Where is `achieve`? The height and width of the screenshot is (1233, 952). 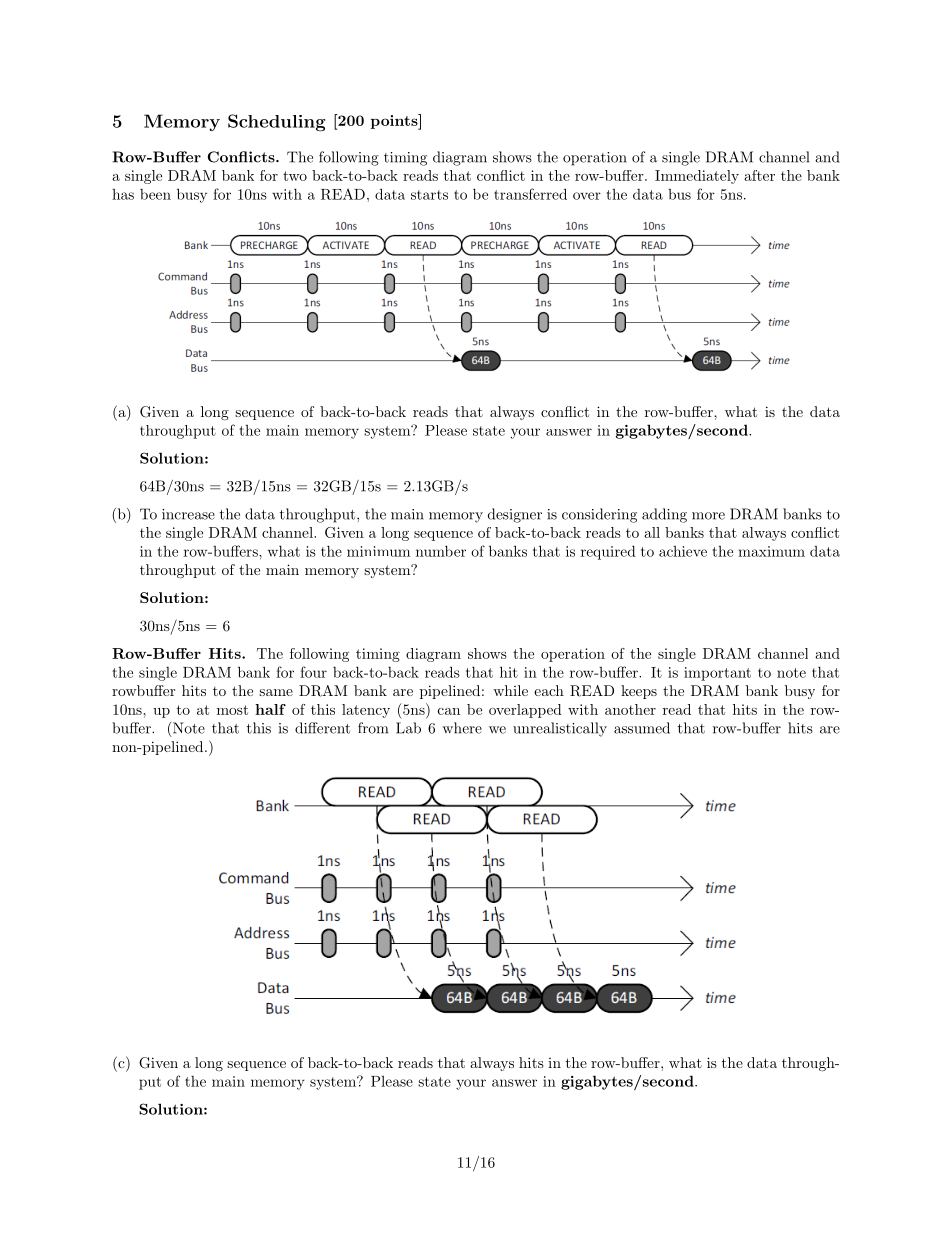 achieve is located at coordinates (683, 551).
